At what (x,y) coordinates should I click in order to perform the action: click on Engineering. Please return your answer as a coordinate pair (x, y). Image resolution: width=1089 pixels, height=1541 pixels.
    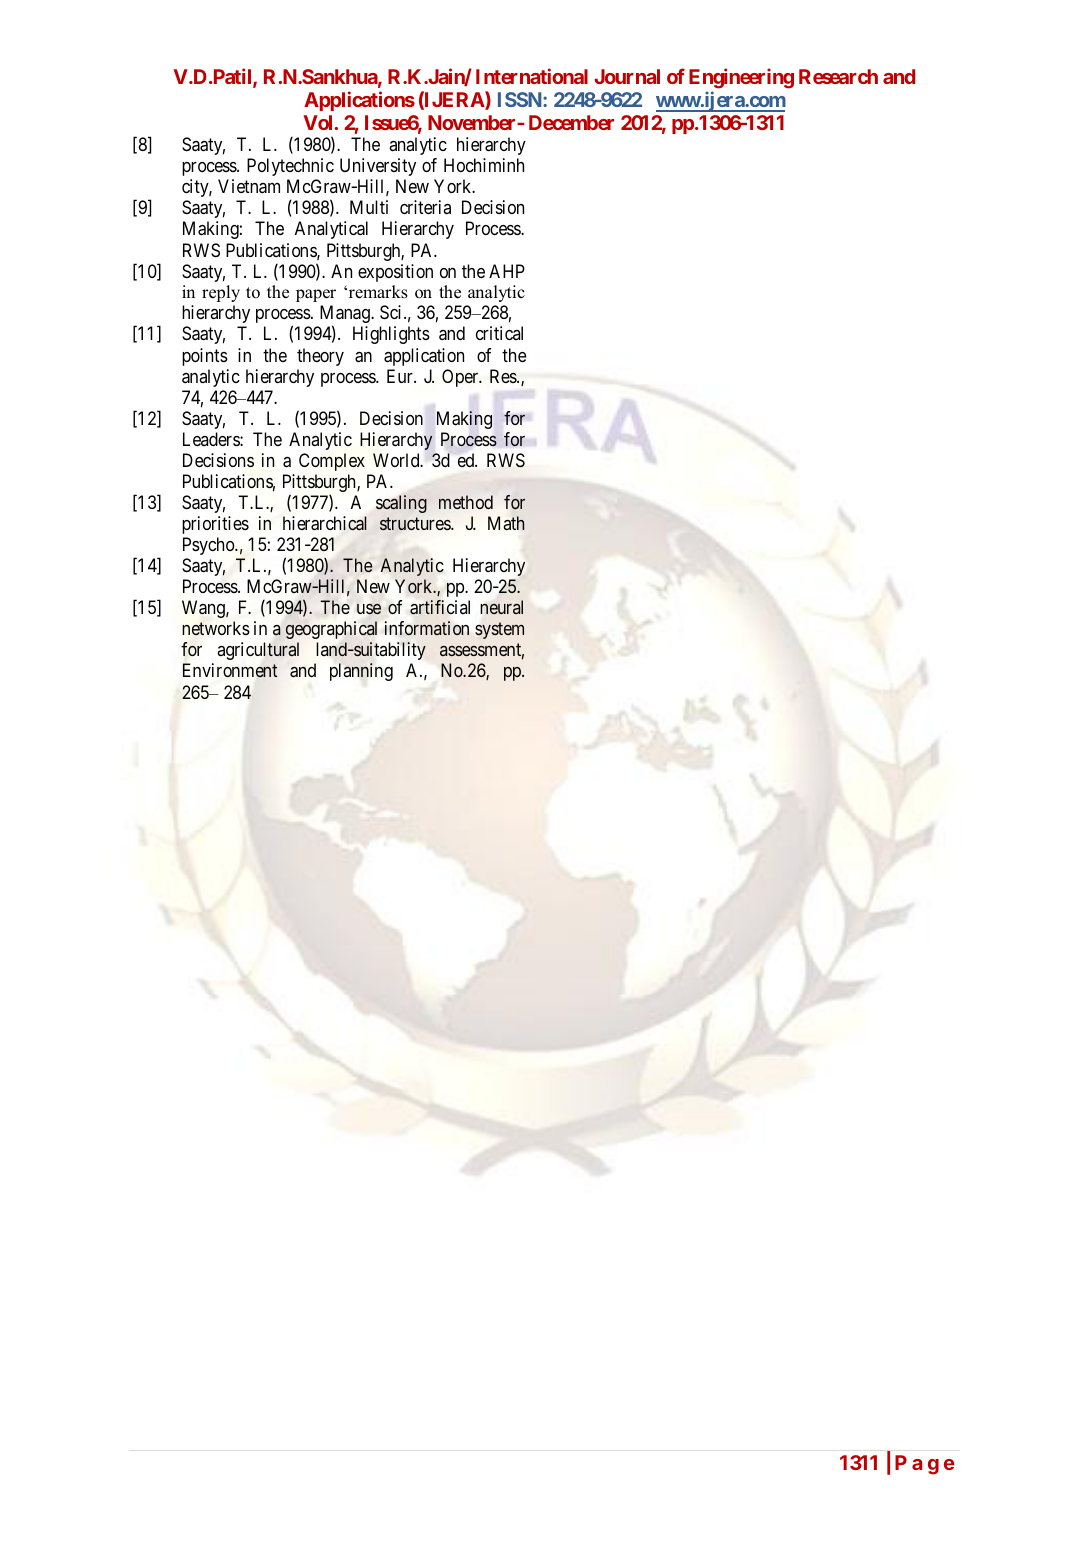
    Looking at the image, I should click on (741, 78).
